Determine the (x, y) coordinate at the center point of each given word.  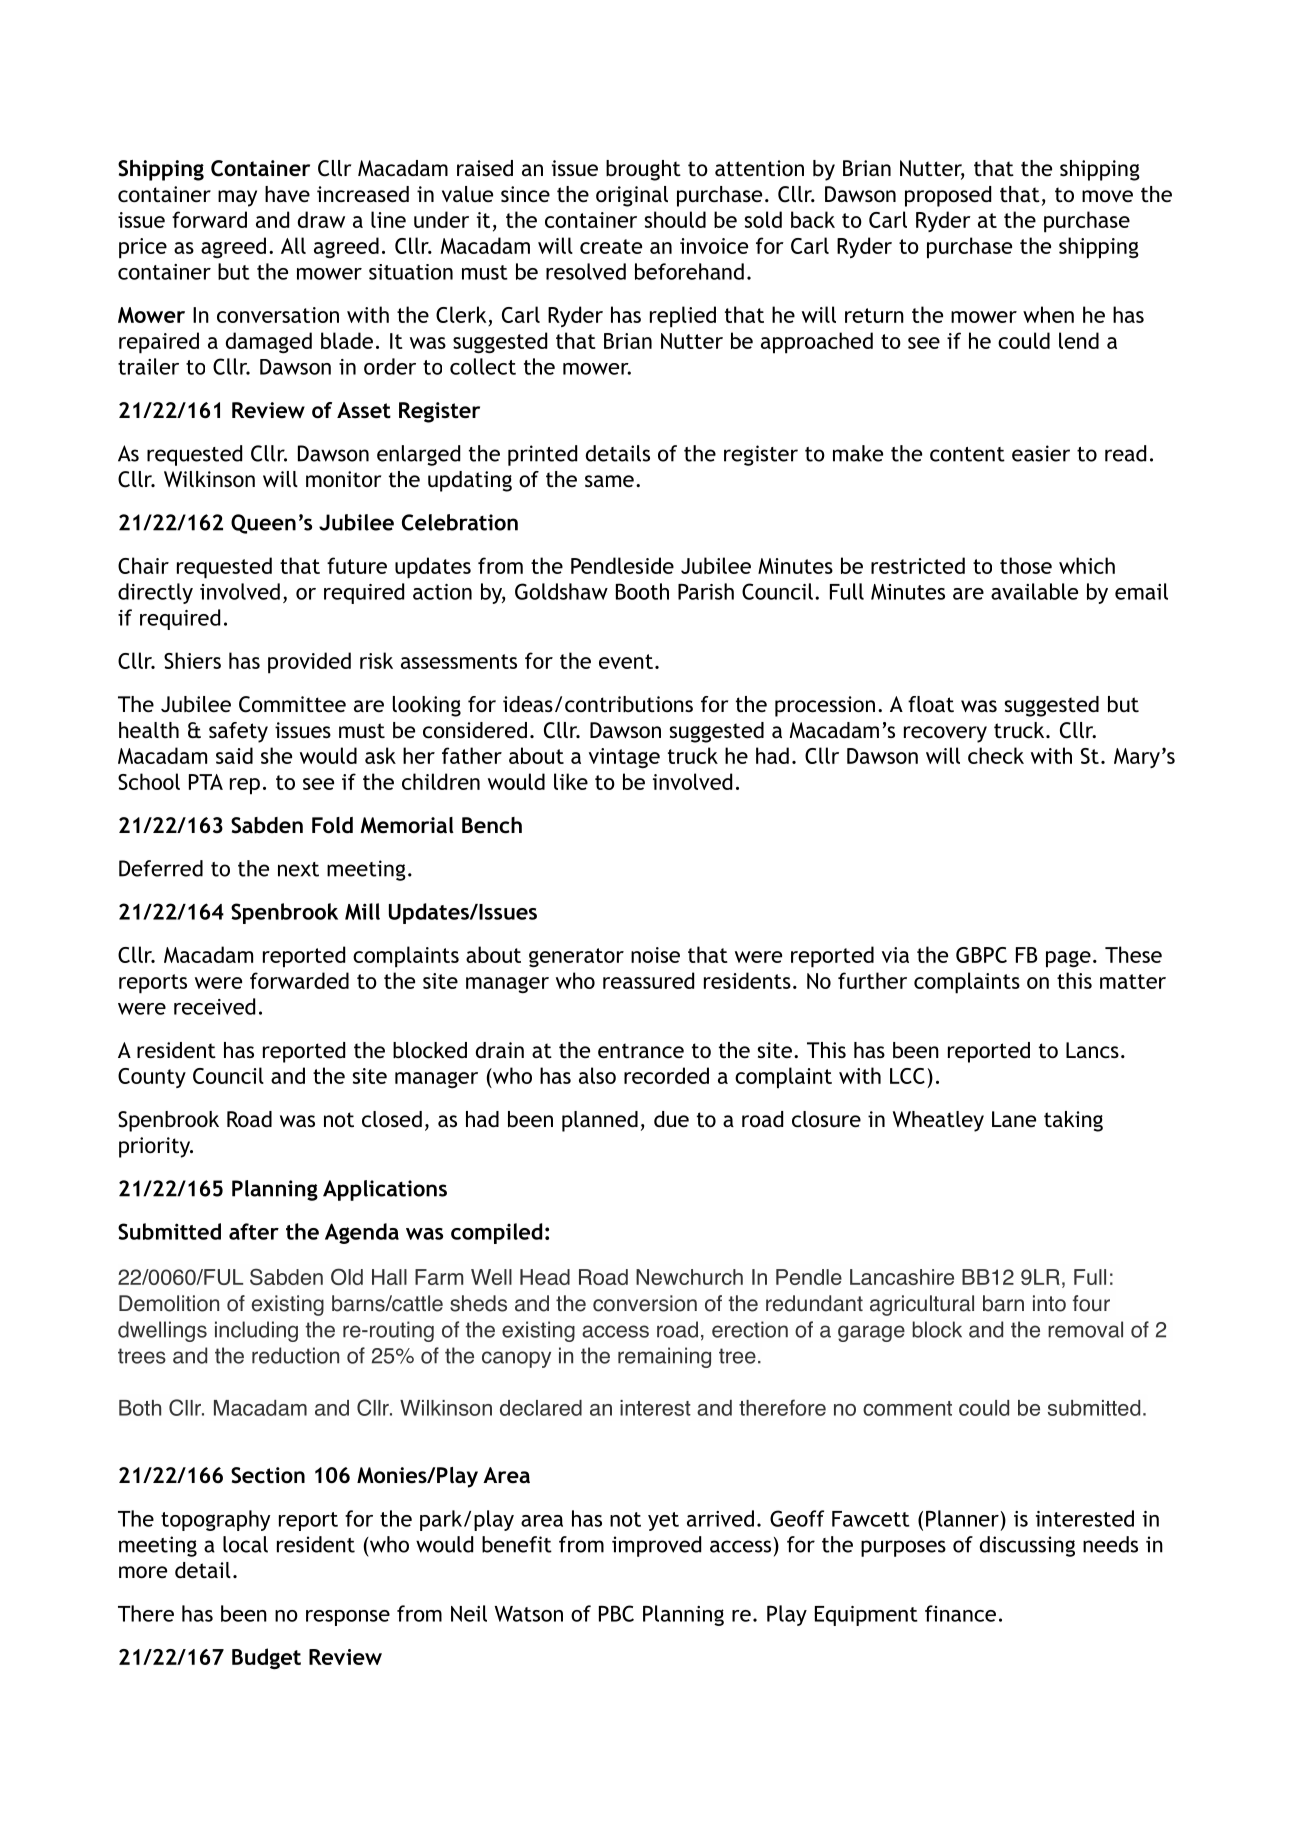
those (1026, 565)
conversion (645, 1303)
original (632, 196)
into (1049, 1303)
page (1068, 959)
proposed (948, 196)
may (237, 198)
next (298, 869)
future (357, 565)
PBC (616, 1613)
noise (655, 955)
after (254, 1231)
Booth (642, 591)
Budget (266, 1659)
